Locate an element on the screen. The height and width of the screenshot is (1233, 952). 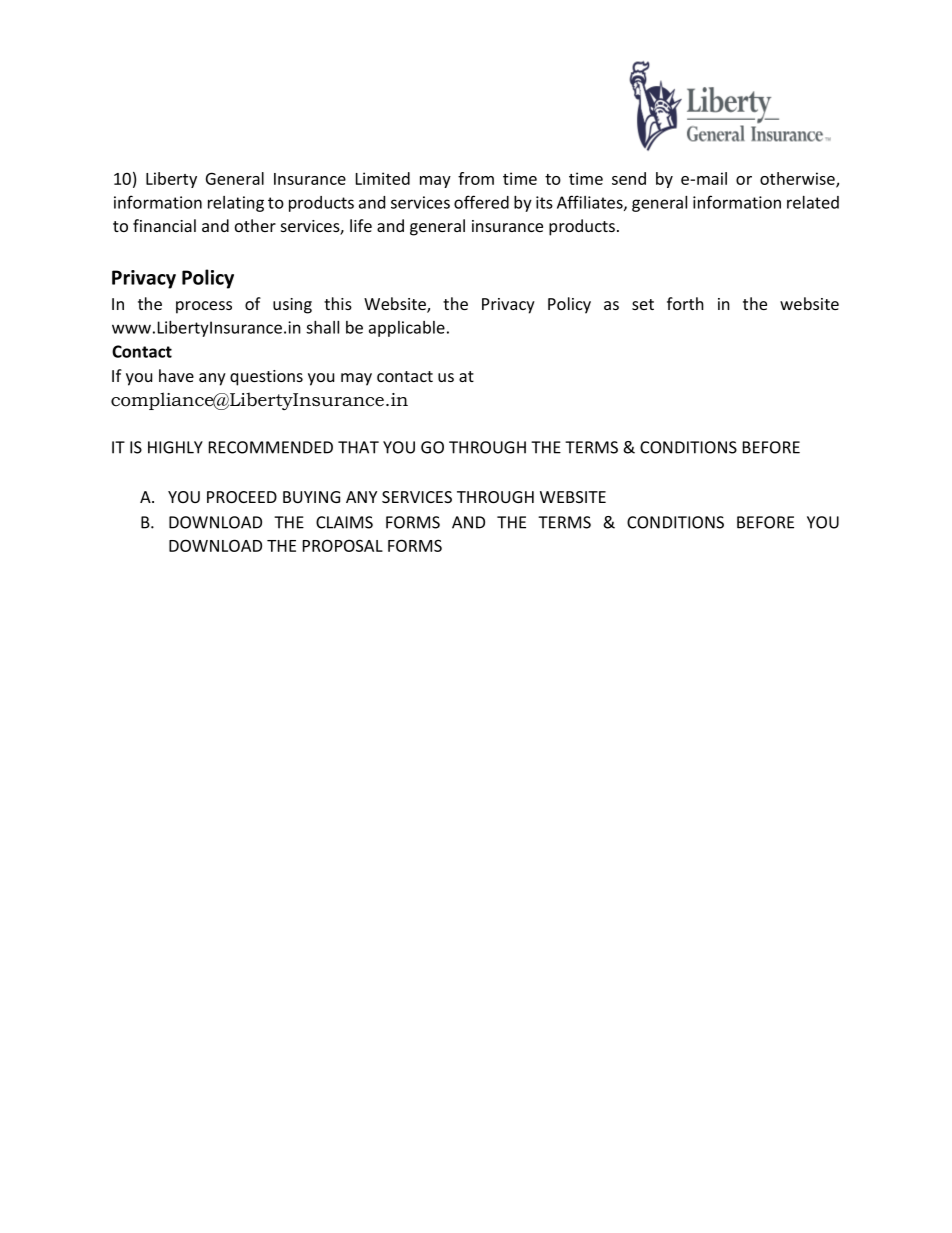
RECOMMENDED is located at coordinates (271, 447).
